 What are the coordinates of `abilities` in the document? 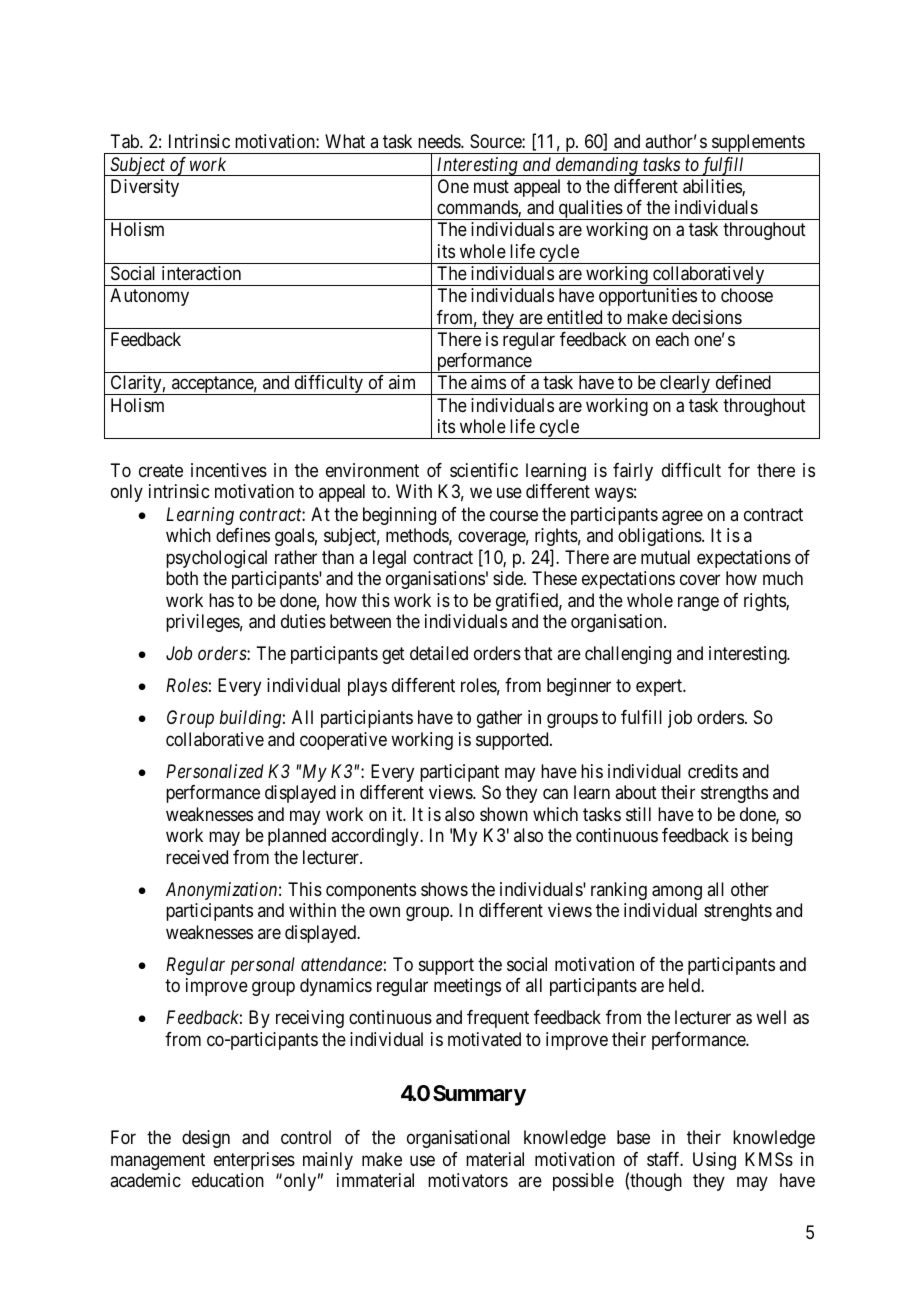 It's located at (713, 187).
